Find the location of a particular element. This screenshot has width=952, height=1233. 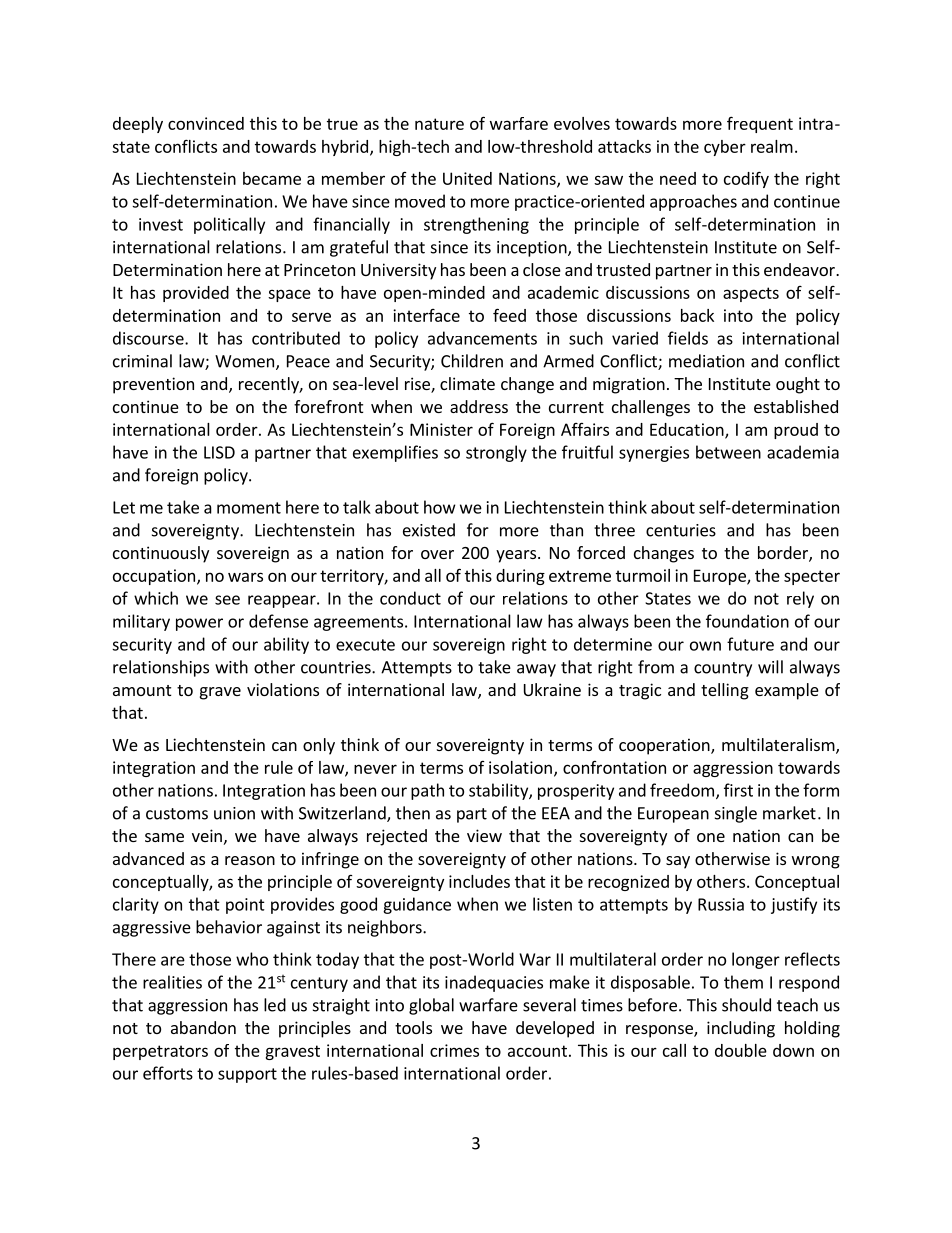

convinced is located at coordinates (206, 123).
